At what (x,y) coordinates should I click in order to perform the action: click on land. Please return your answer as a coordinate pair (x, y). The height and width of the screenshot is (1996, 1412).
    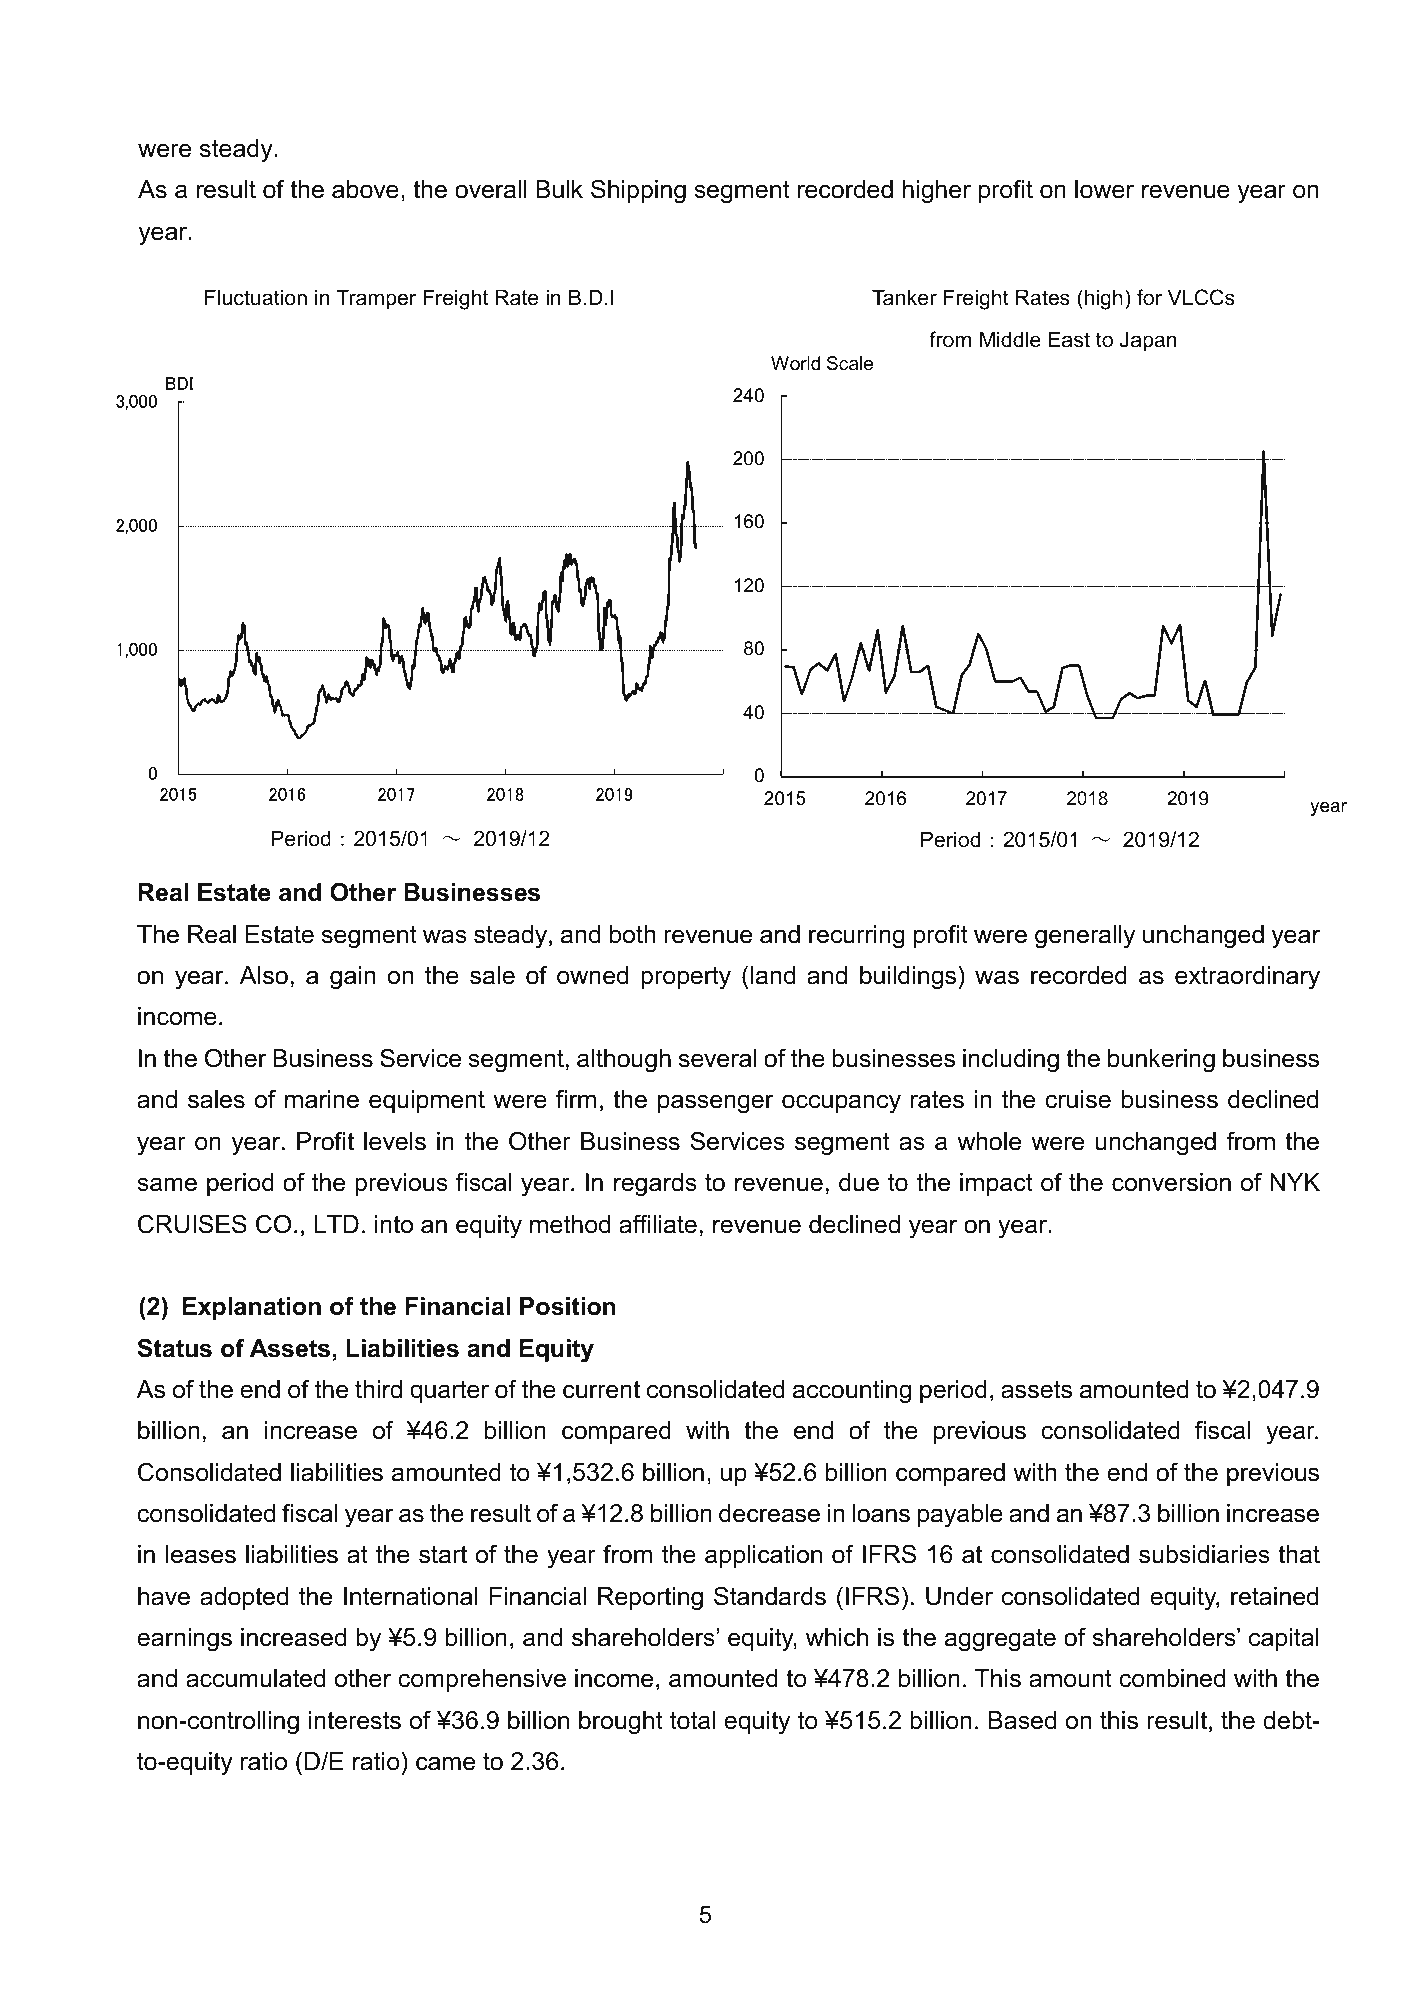
    Looking at the image, I should click on (773, 975).
